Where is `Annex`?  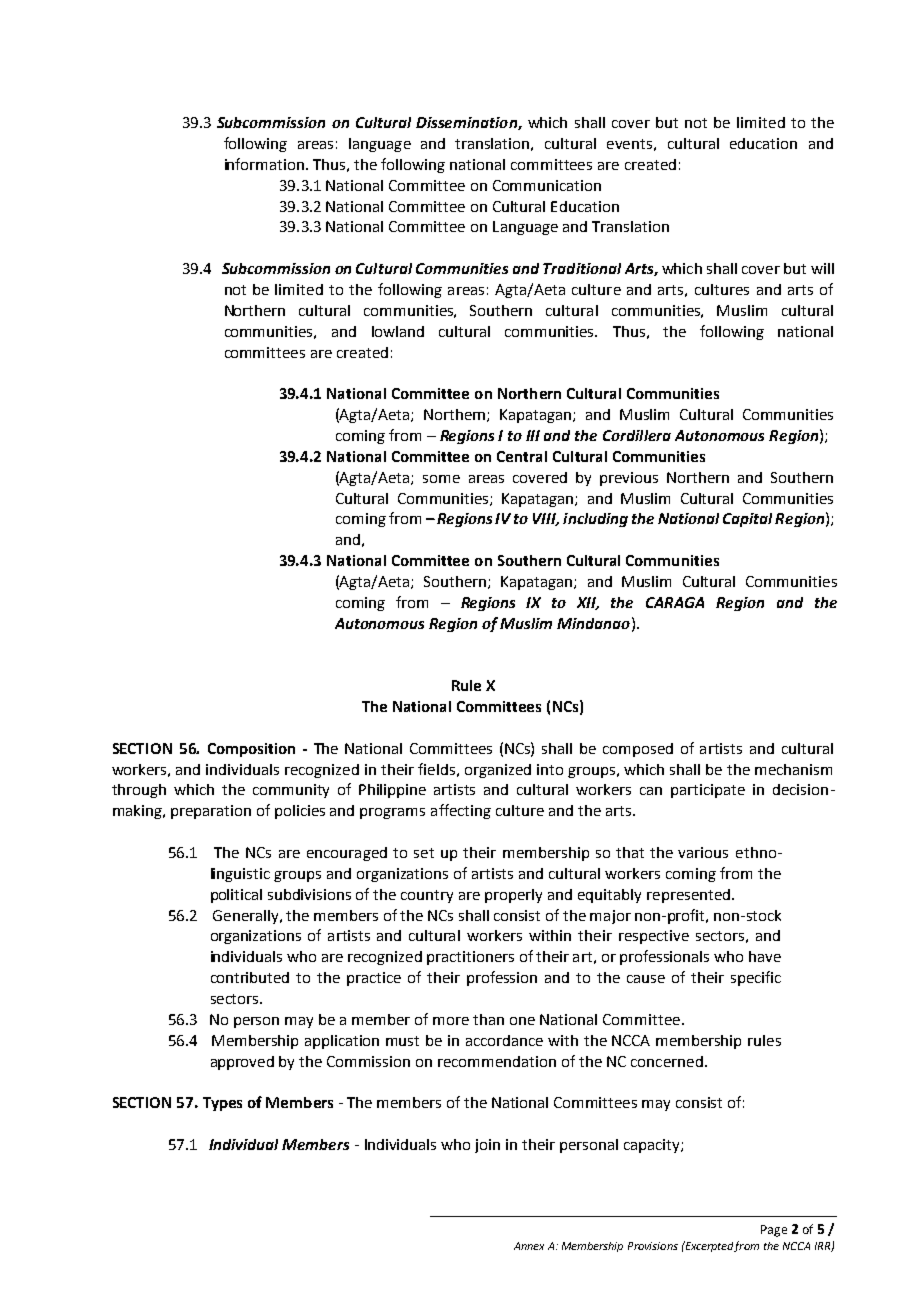
Annex is located at coordinates (529, 1246).
